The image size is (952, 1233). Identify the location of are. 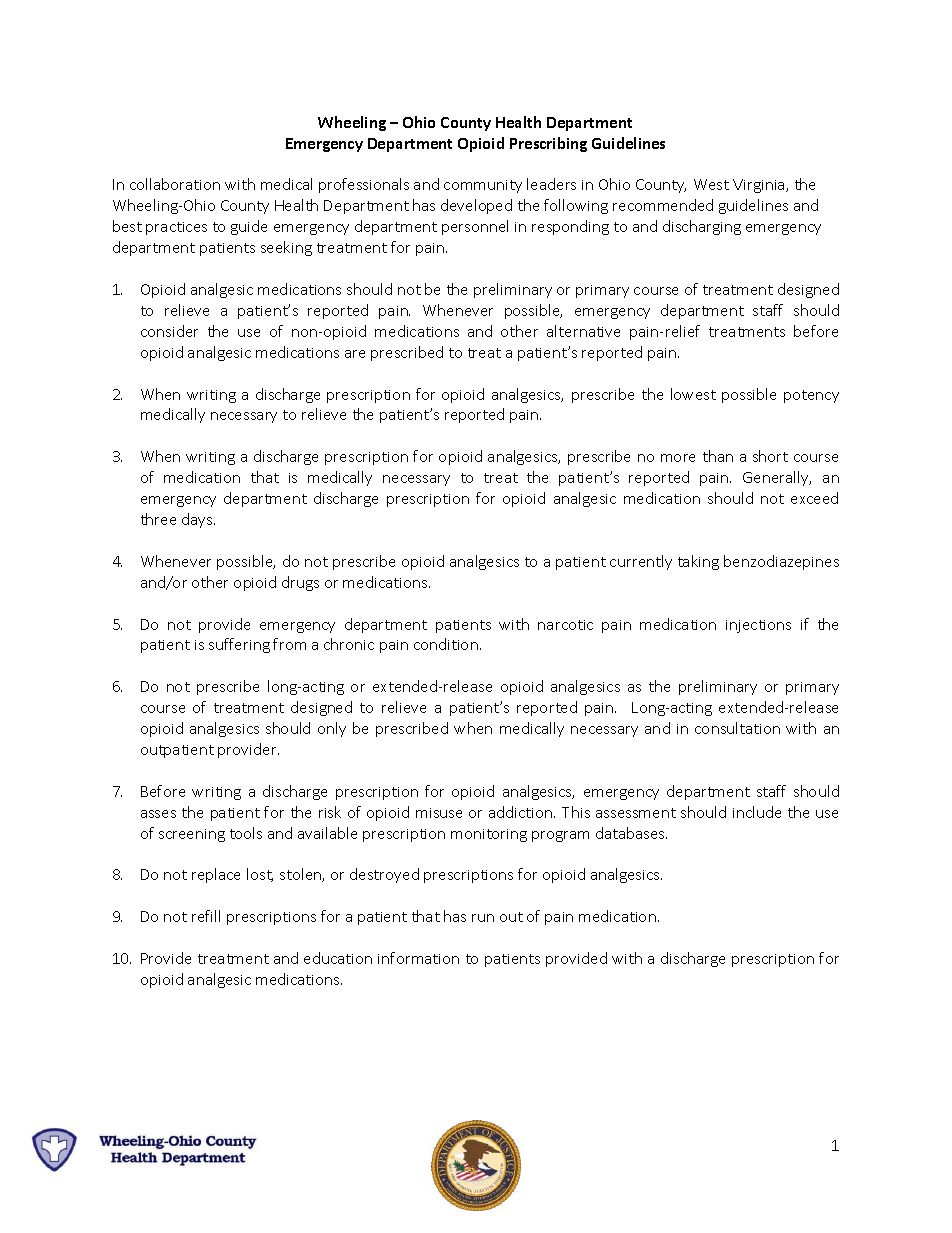
(355, 354).
